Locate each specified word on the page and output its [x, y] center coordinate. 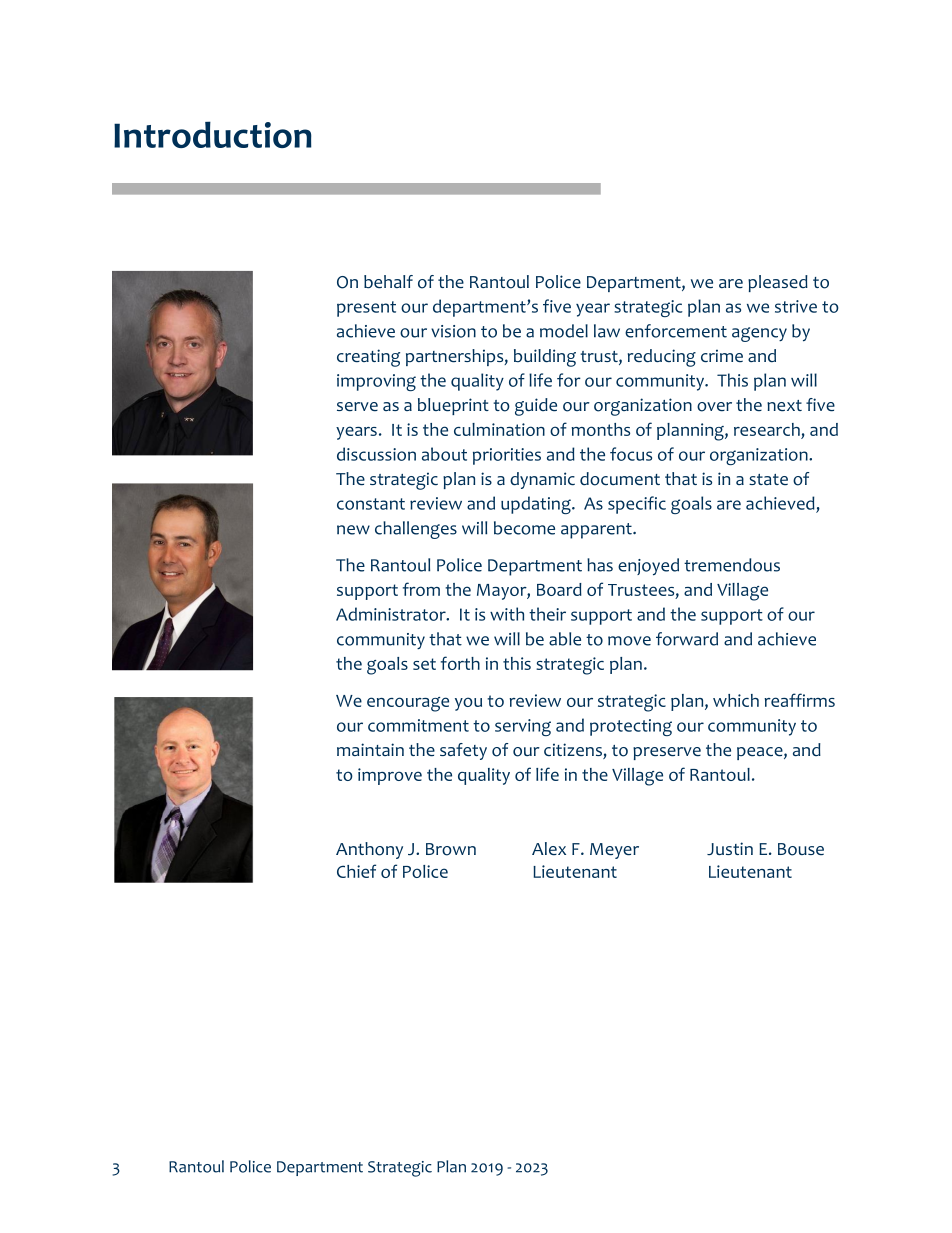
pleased [778, 283]
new [353, 530]
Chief [356, 871]
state [768, 479]
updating [537, 505]
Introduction [213, 134]
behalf [388, 282]
